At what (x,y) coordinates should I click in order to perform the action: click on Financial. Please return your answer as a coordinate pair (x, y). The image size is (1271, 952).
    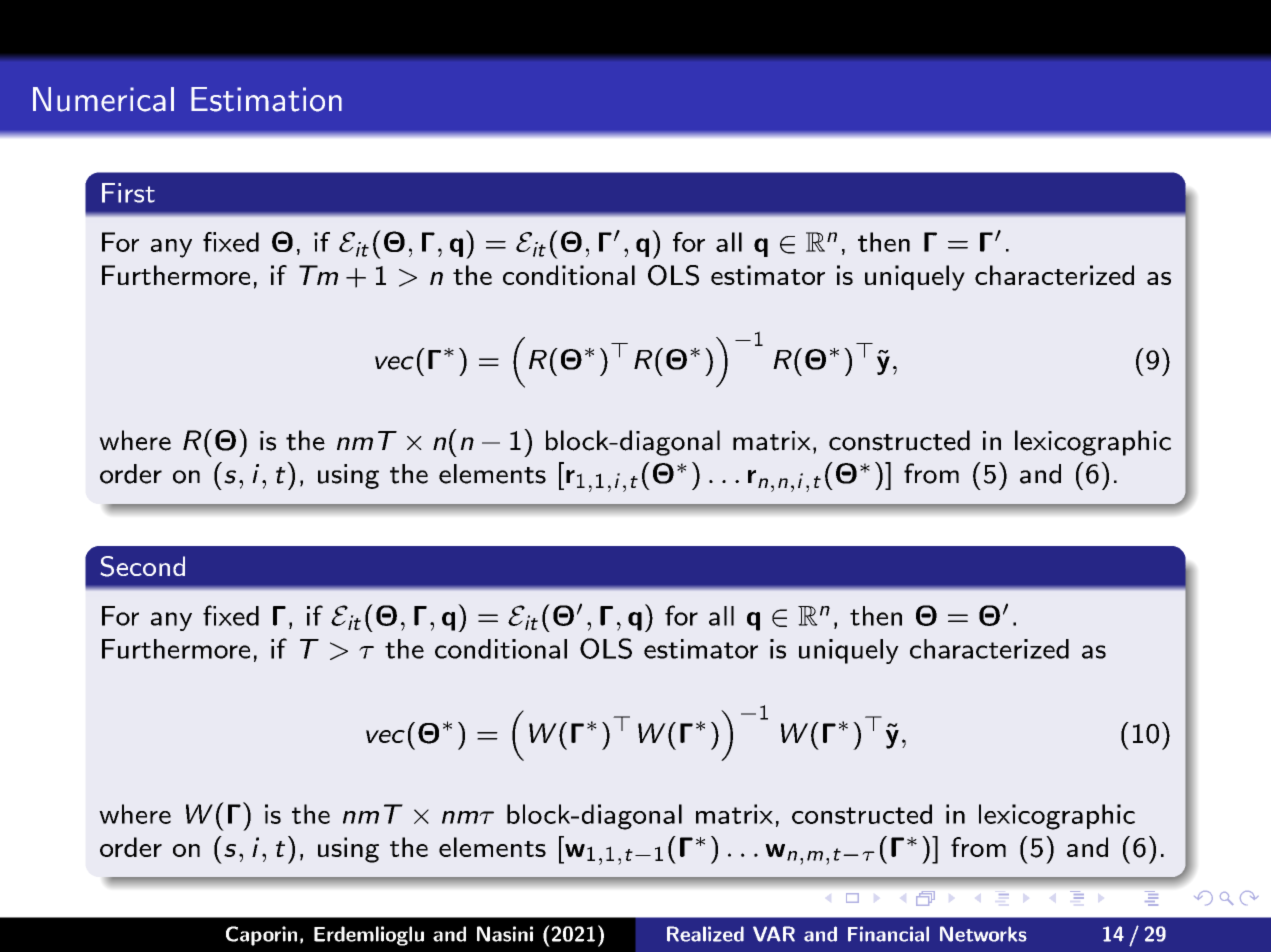
    Looking at the image, I should click on (888, 934).
